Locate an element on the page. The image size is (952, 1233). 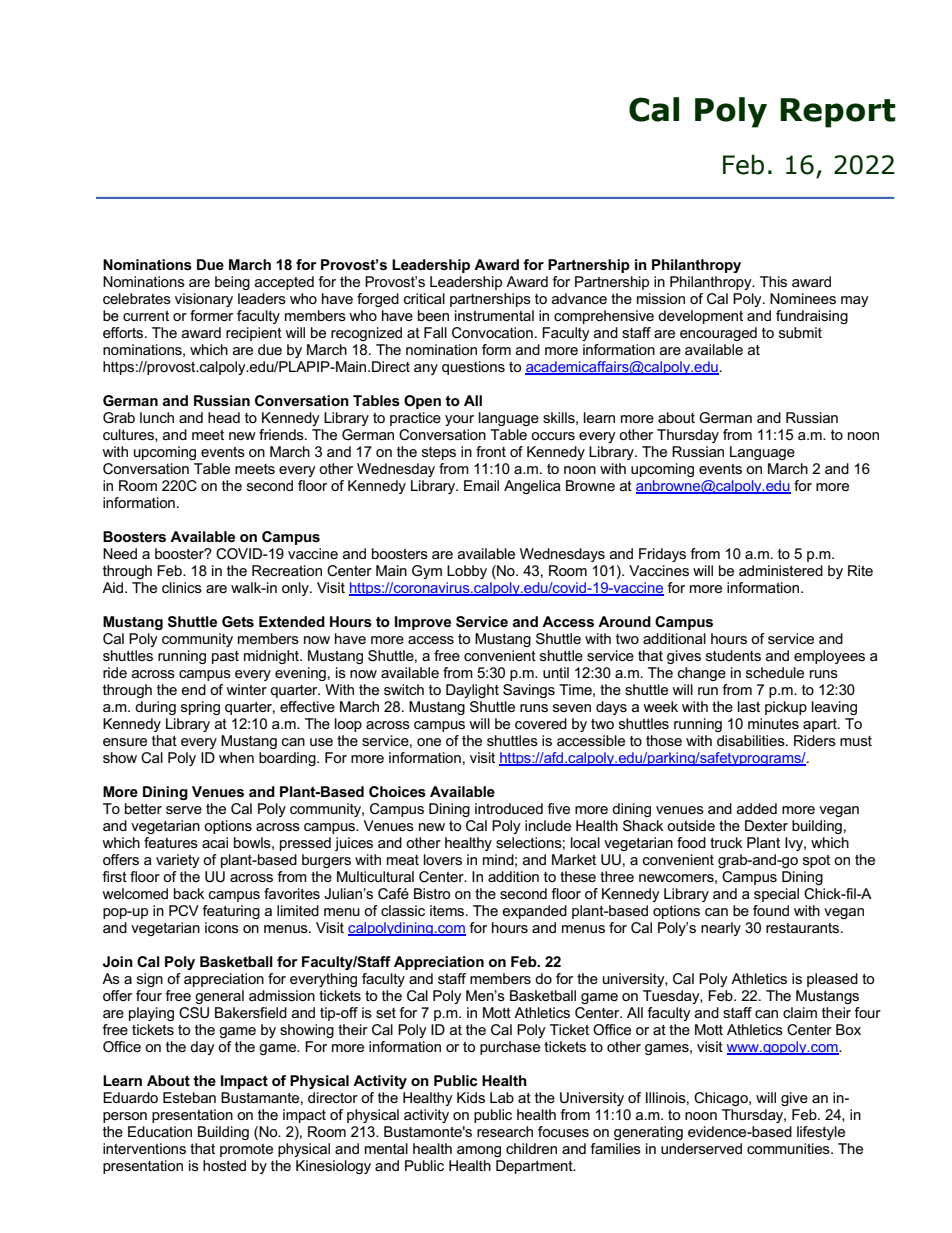
critical is located at coordinates (424, 298).
